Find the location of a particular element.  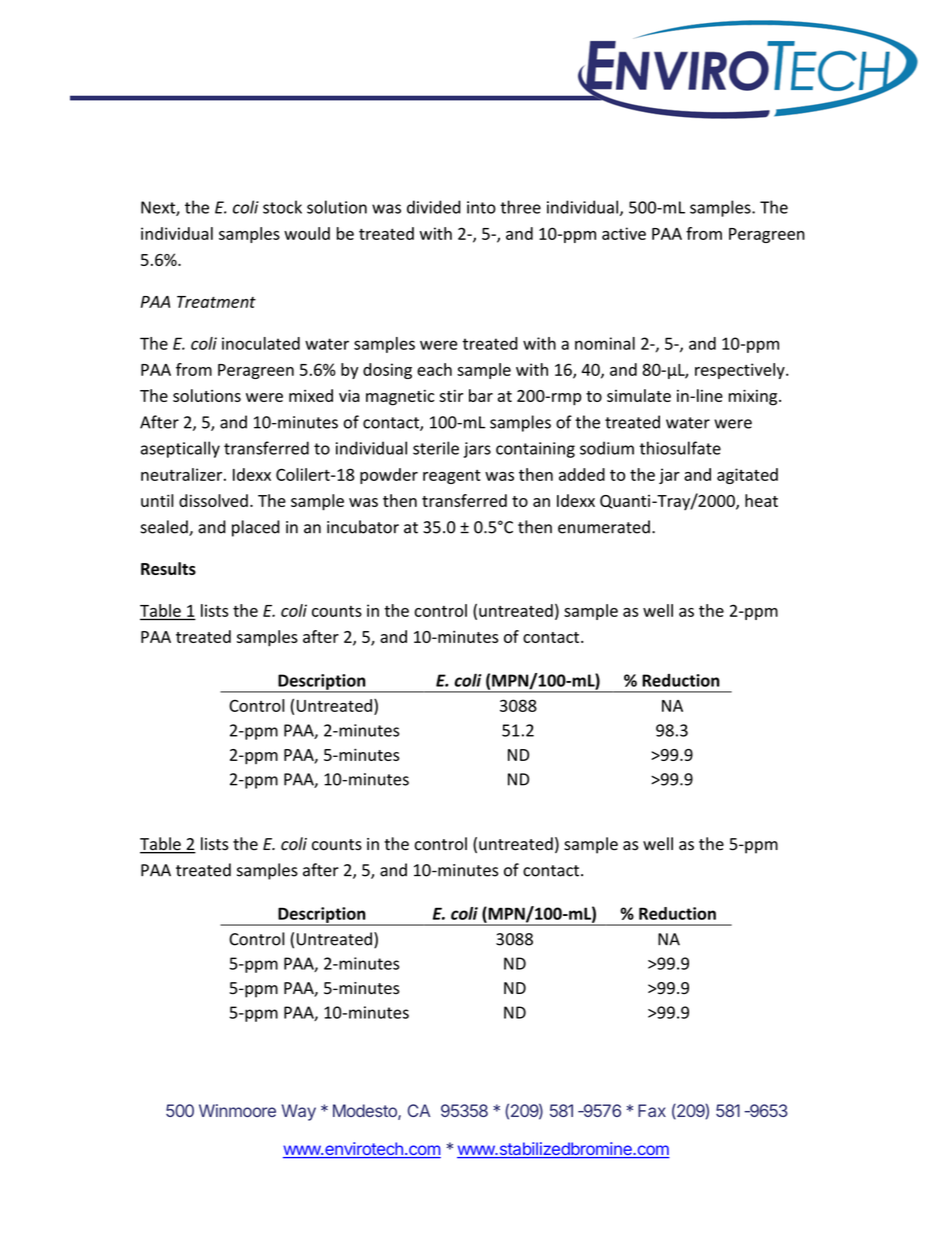

heat is located at coordinates (761, 500).
